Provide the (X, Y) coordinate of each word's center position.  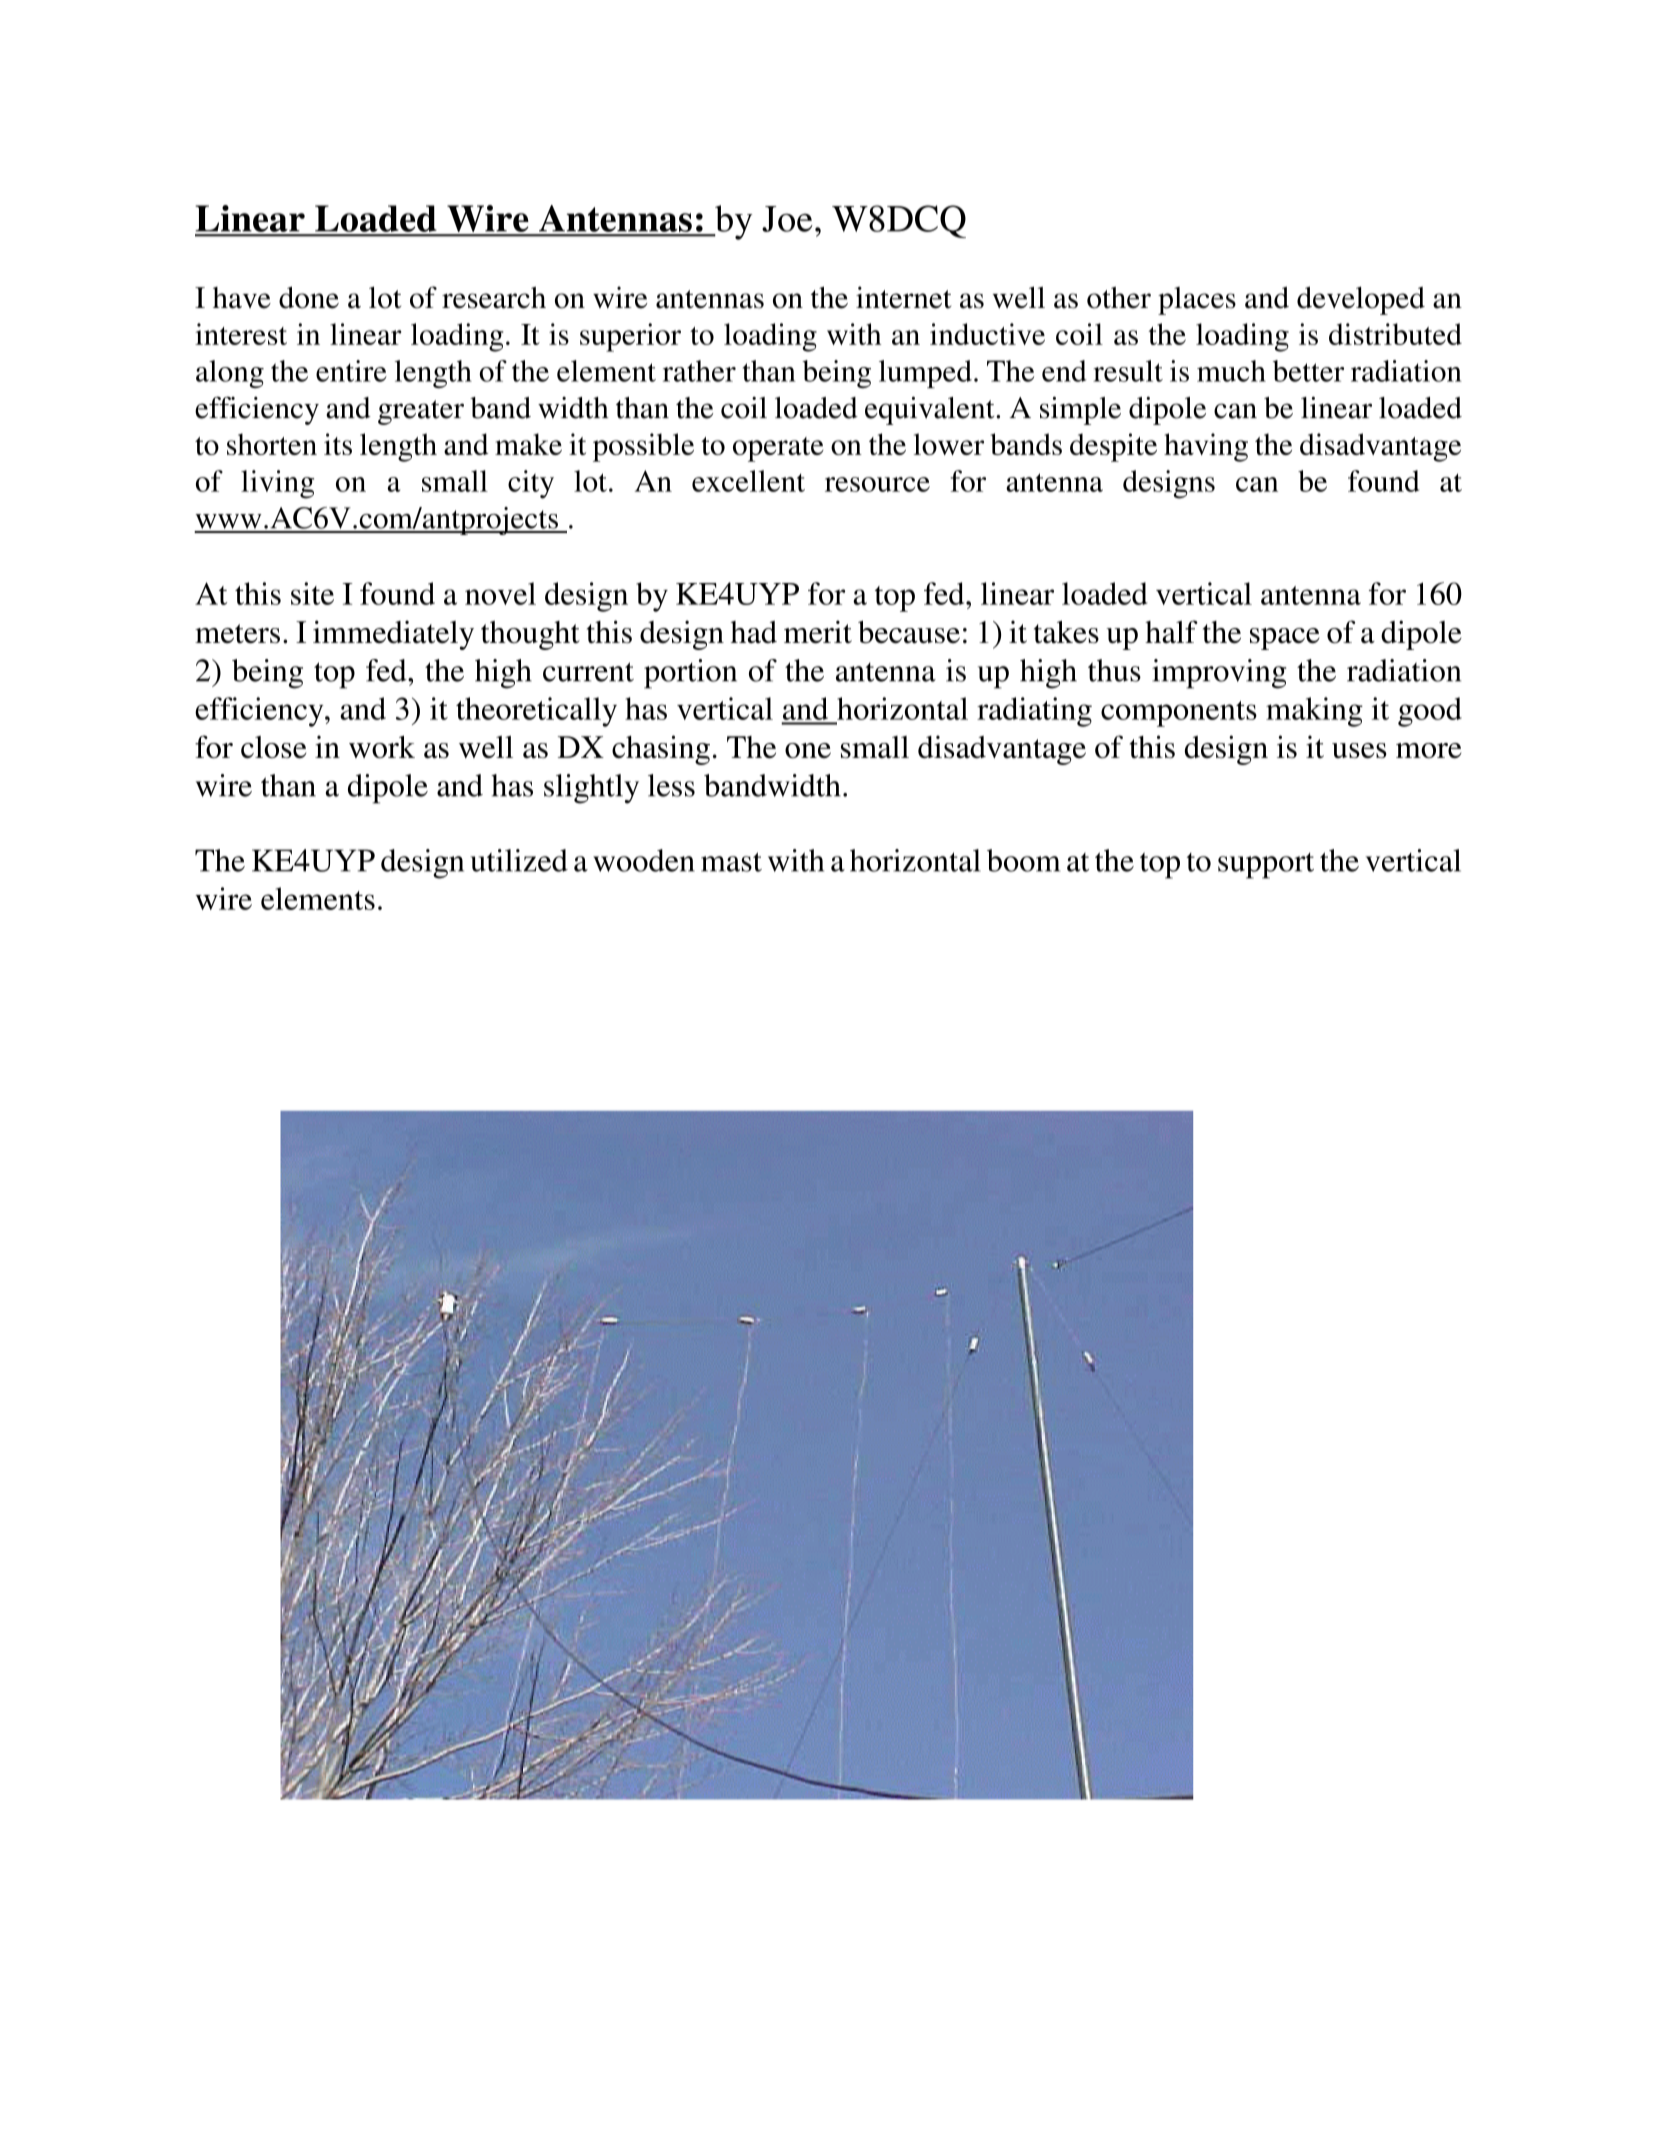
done (309, 297)
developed (1361, 300)
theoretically (536, 712)
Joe (787, 219)
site (312, 593)
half (1171, 631)
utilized (519, 860)
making (1314, 712)
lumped (925, 374)
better (1308, 371)
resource (877, 484)
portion (690, 674)
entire (351, 371)
